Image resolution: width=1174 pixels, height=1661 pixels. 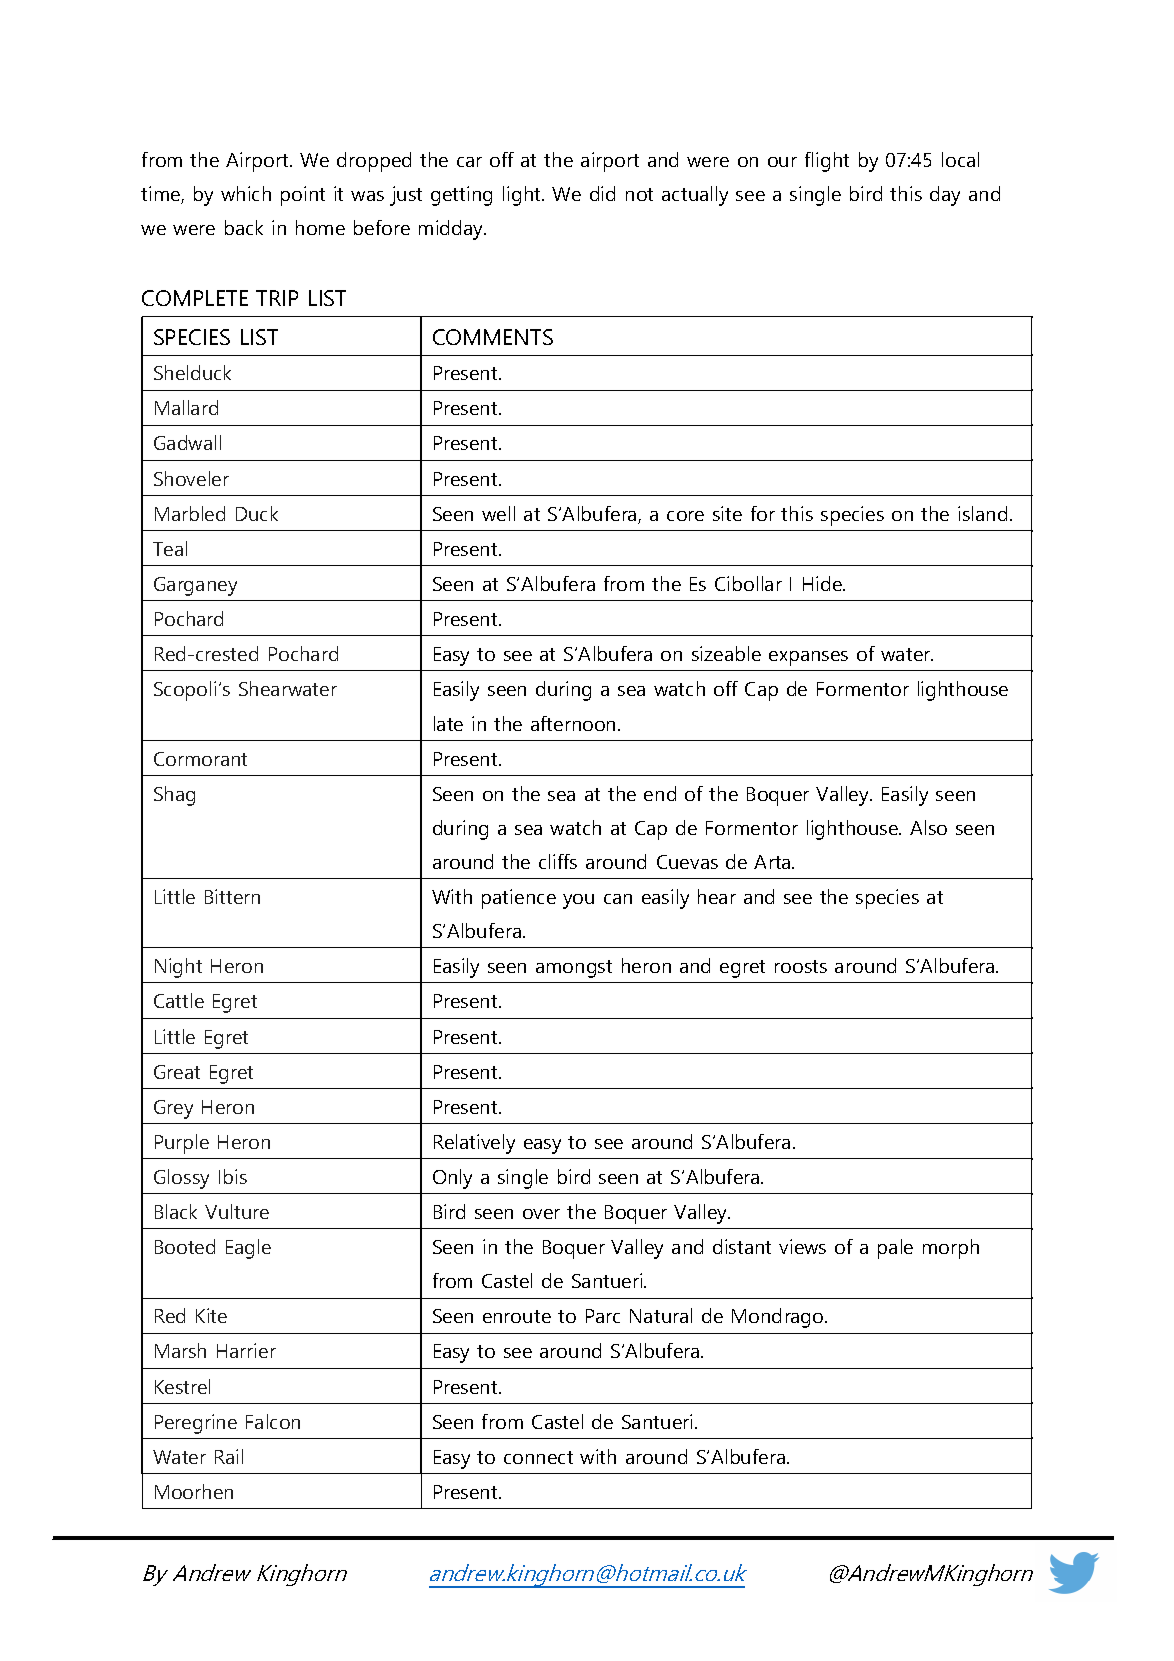 I want to click on Relatively, so click(x=474, y=1144).
